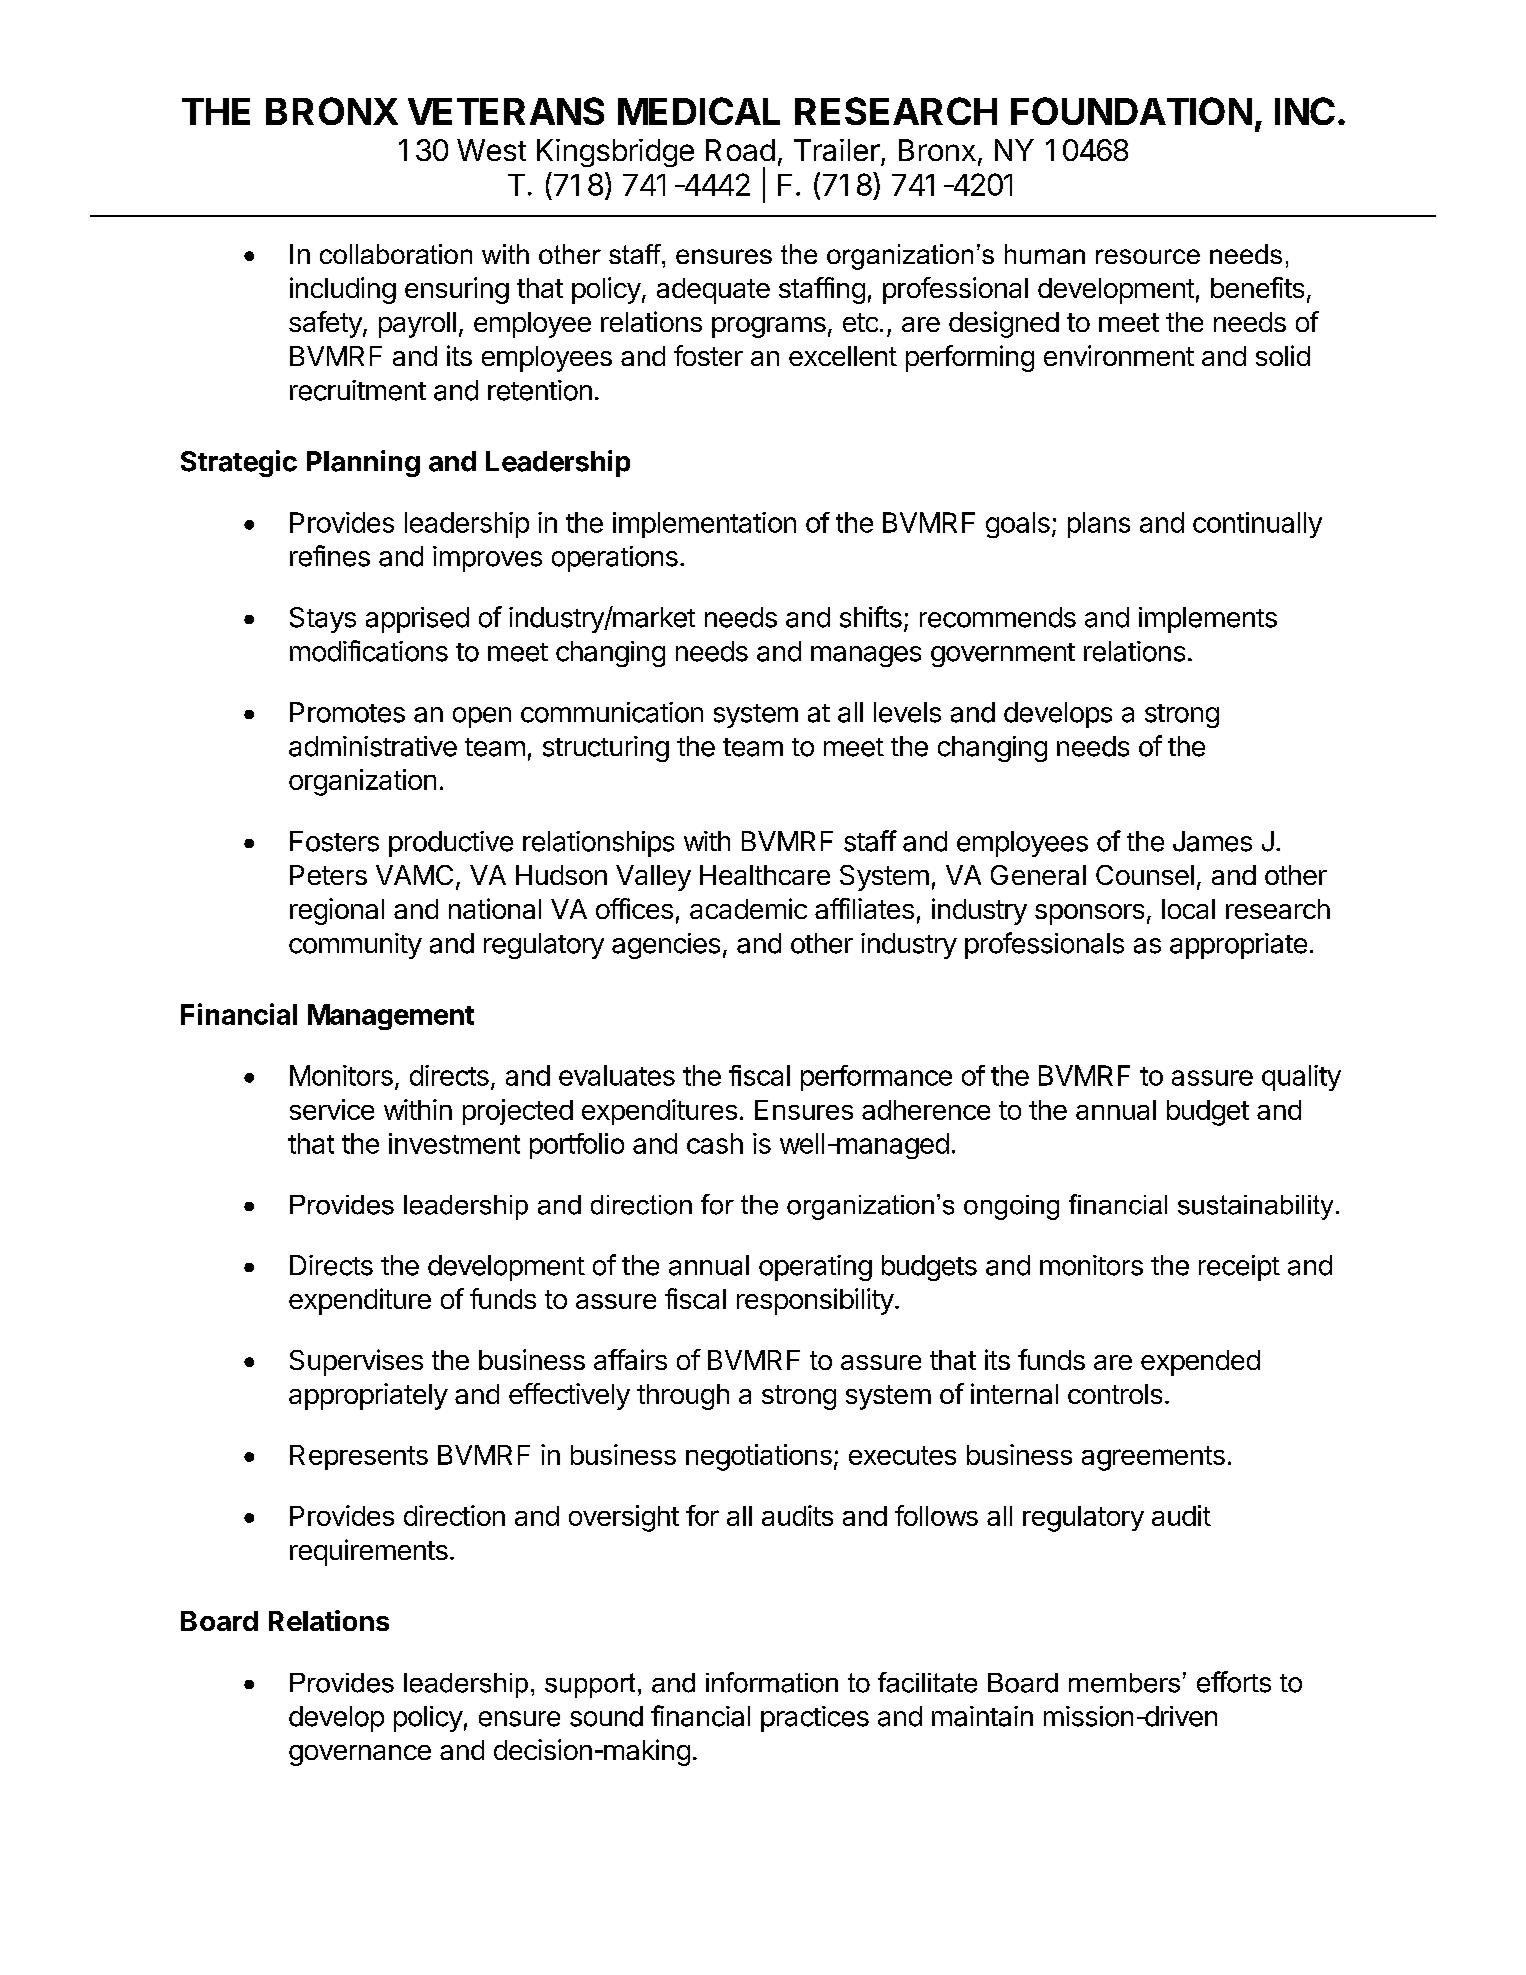 This document has width=1526, height=1975. Describe the element at coordinates (396, 254) in the document. I see `collaboration` at that location.
